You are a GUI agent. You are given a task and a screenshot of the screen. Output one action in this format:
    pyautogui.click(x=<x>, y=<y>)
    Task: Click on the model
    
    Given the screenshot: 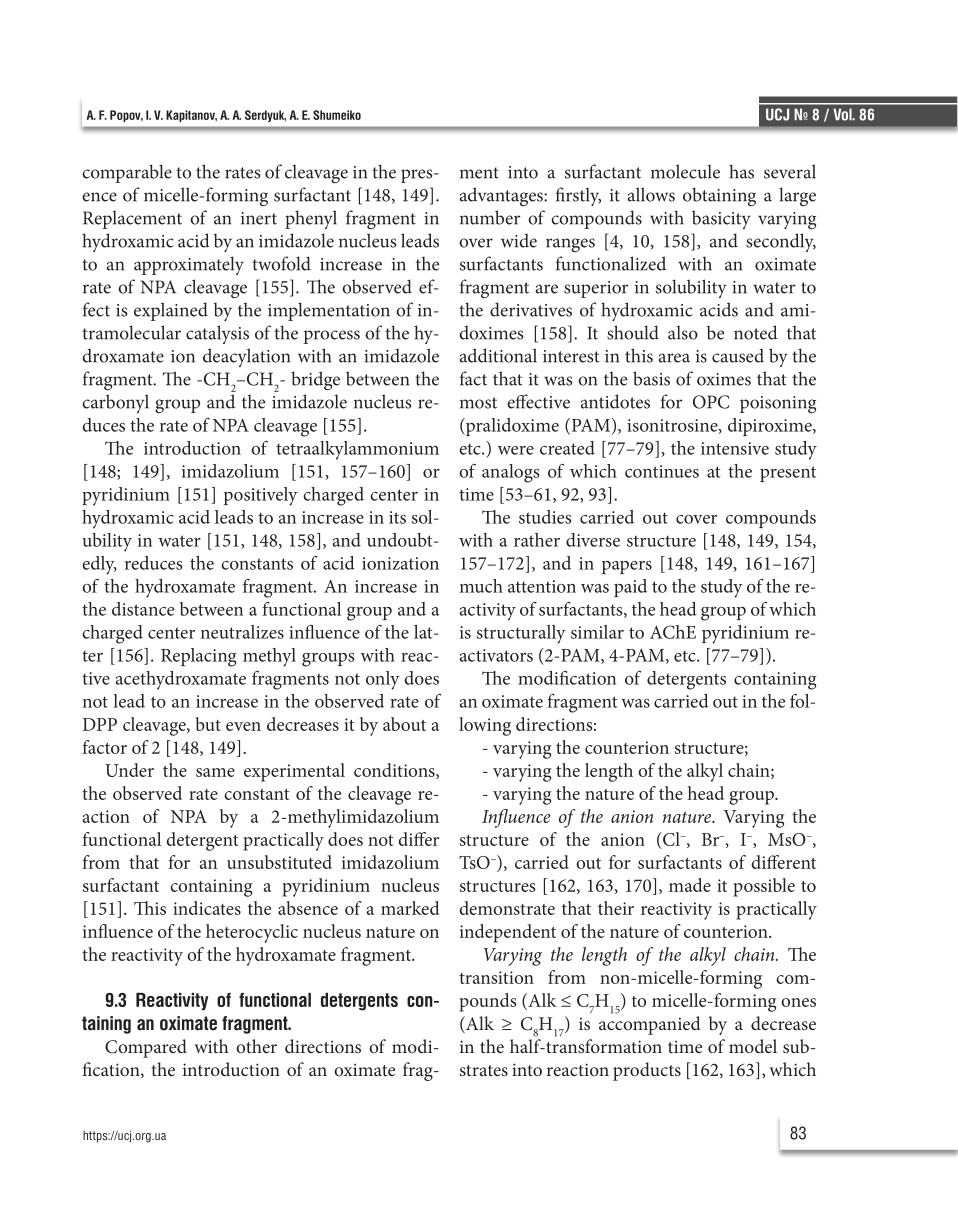 What is the action you would take?
    pyautogui.click(x=753, y=1046)
